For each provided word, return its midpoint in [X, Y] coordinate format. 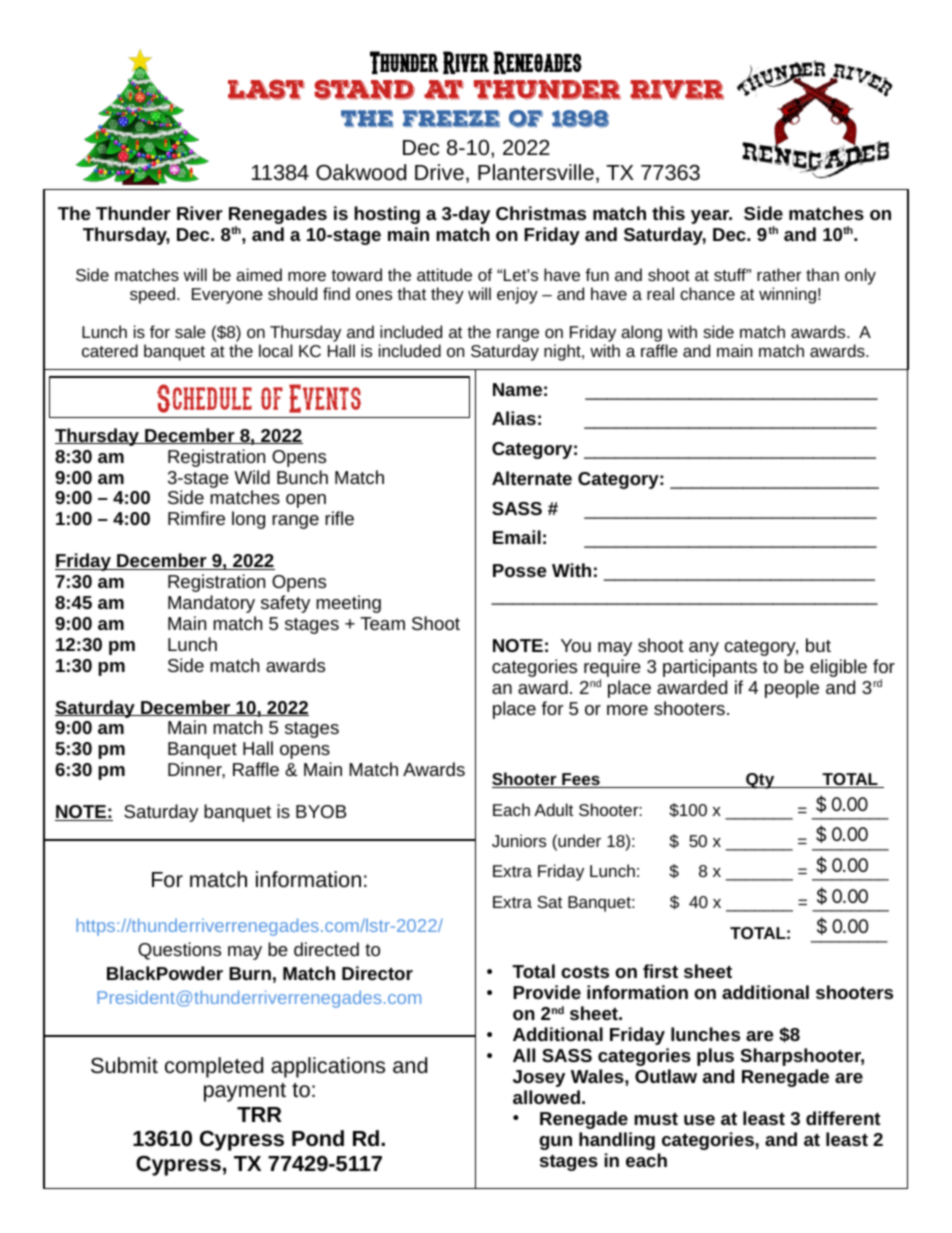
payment [245, 1092]
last [266, 89]
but [818, 645]
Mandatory [211, 604]
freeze [451, 118]
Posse [519, 570]
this [668, 213]
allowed [546, 1097]
